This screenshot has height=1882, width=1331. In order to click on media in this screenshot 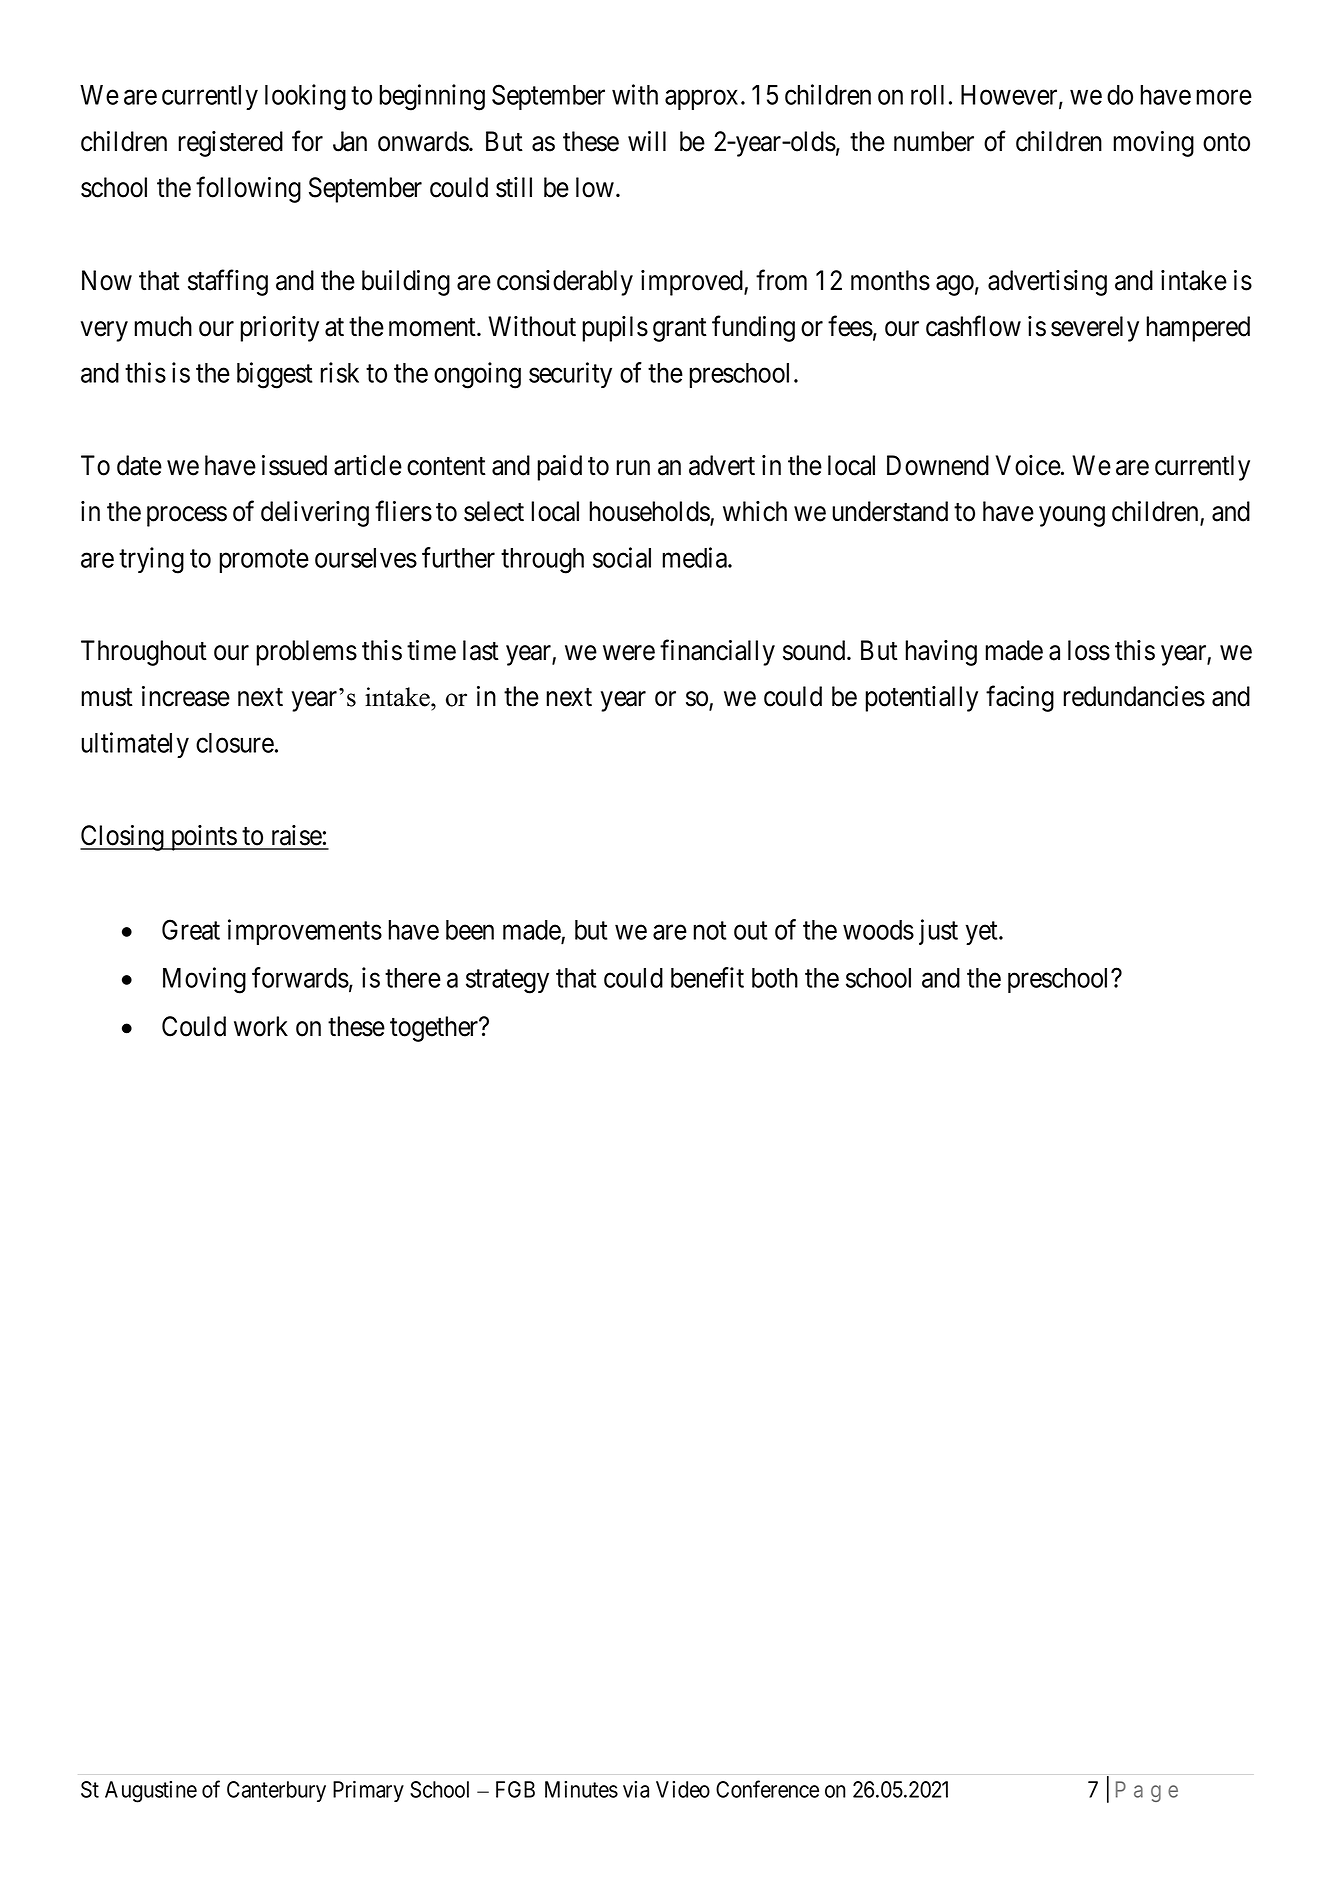, I will do `click(695, 557)`.
